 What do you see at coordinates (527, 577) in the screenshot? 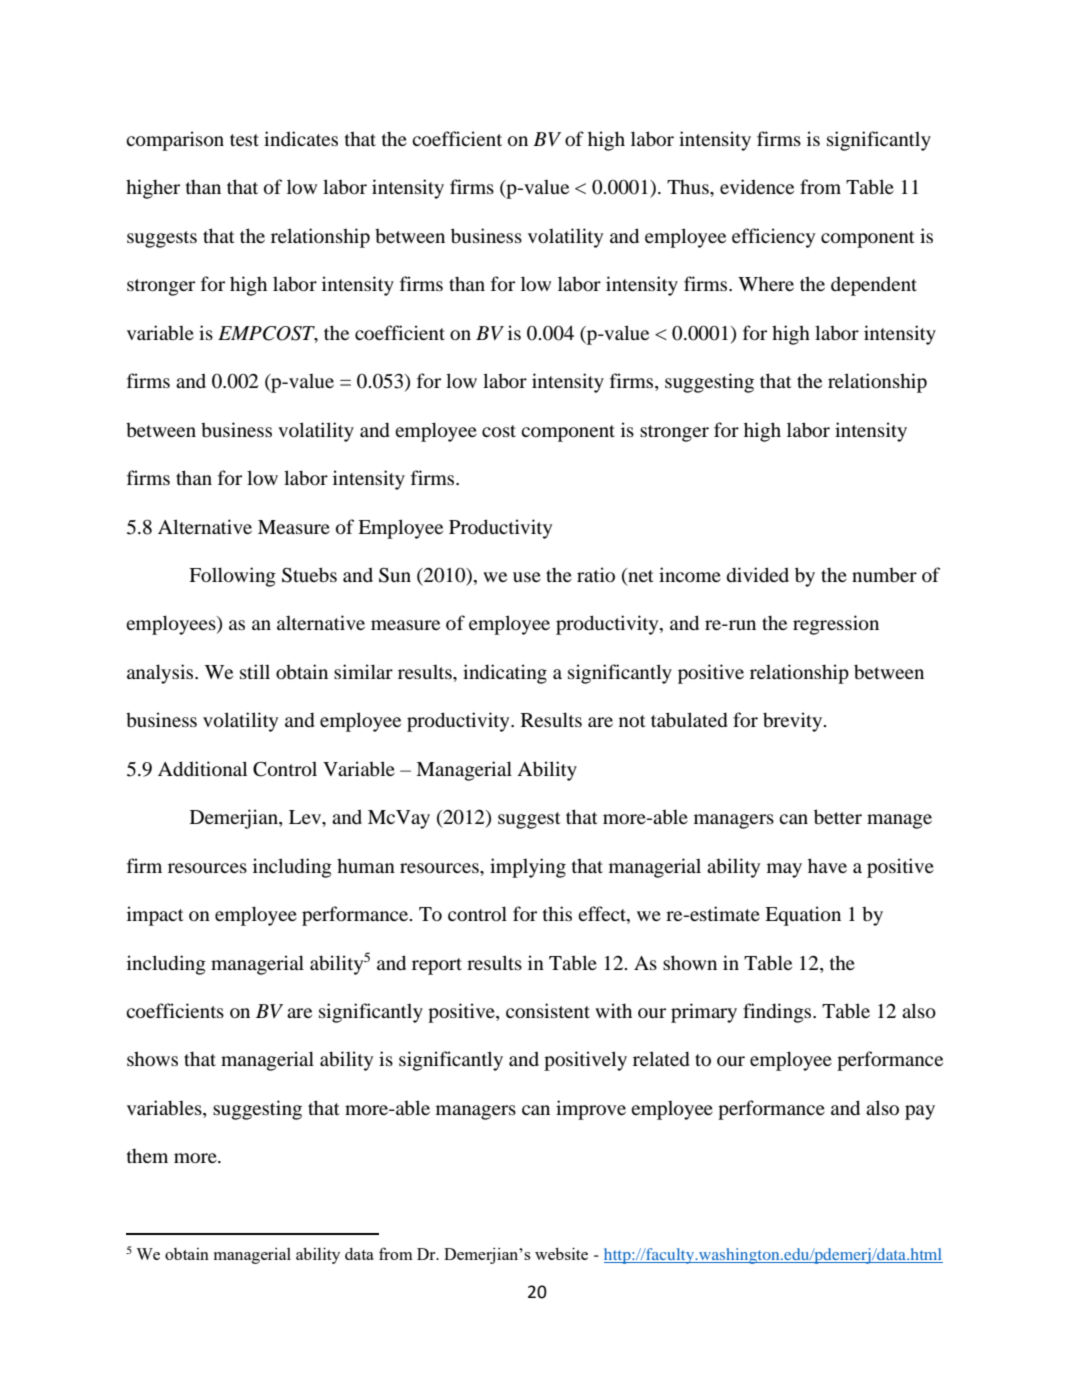
I see `use` at bounding box center [527, 577].
